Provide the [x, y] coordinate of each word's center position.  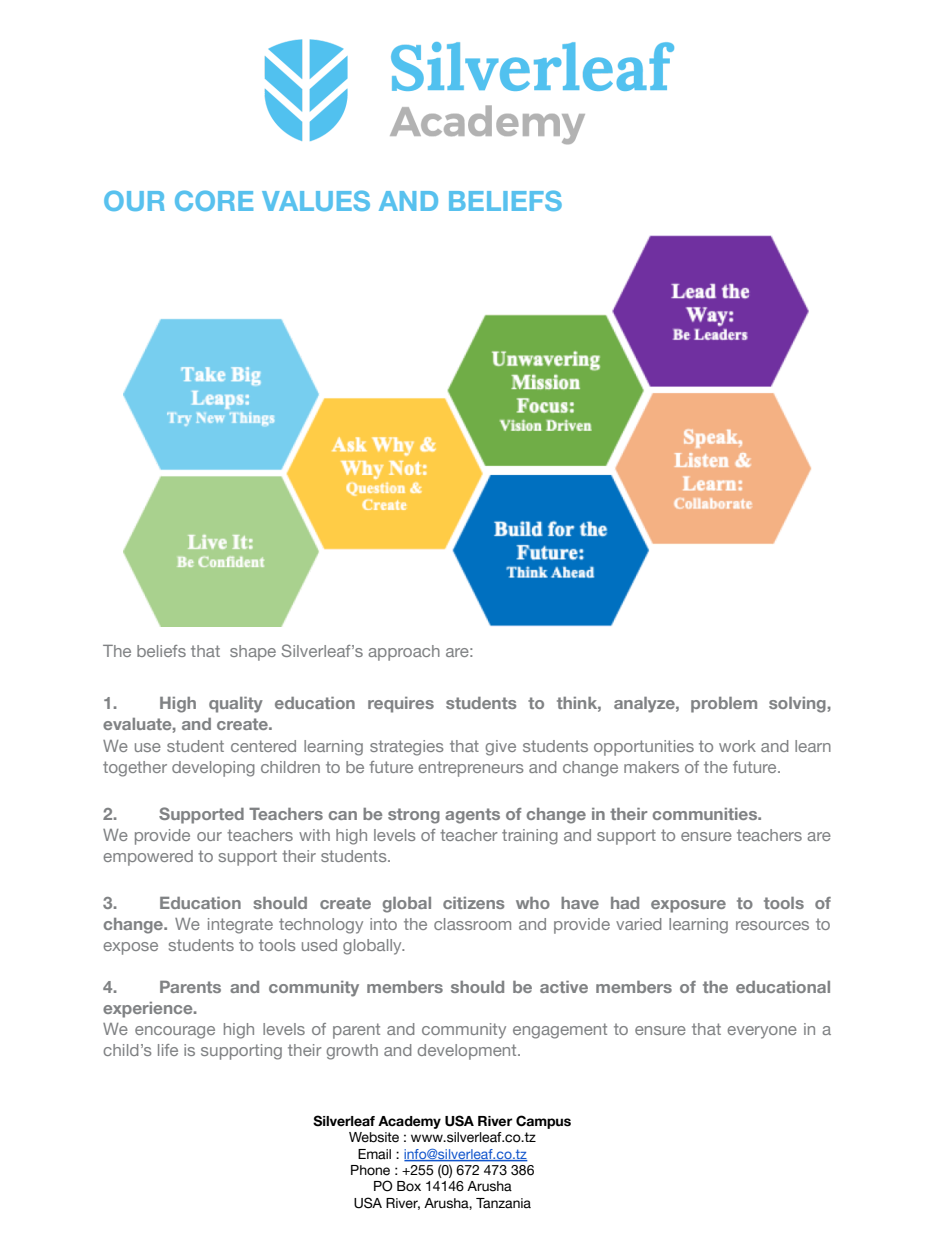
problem [724, 705]
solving [797, 705]
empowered [148, 858]
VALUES [316, 200]
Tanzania [503, 1203]
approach [404, 653]
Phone [370, 1170]
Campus [543, 1122]
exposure [688, 906]
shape [253, 653]
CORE [214, 200]
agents [472, 816]
